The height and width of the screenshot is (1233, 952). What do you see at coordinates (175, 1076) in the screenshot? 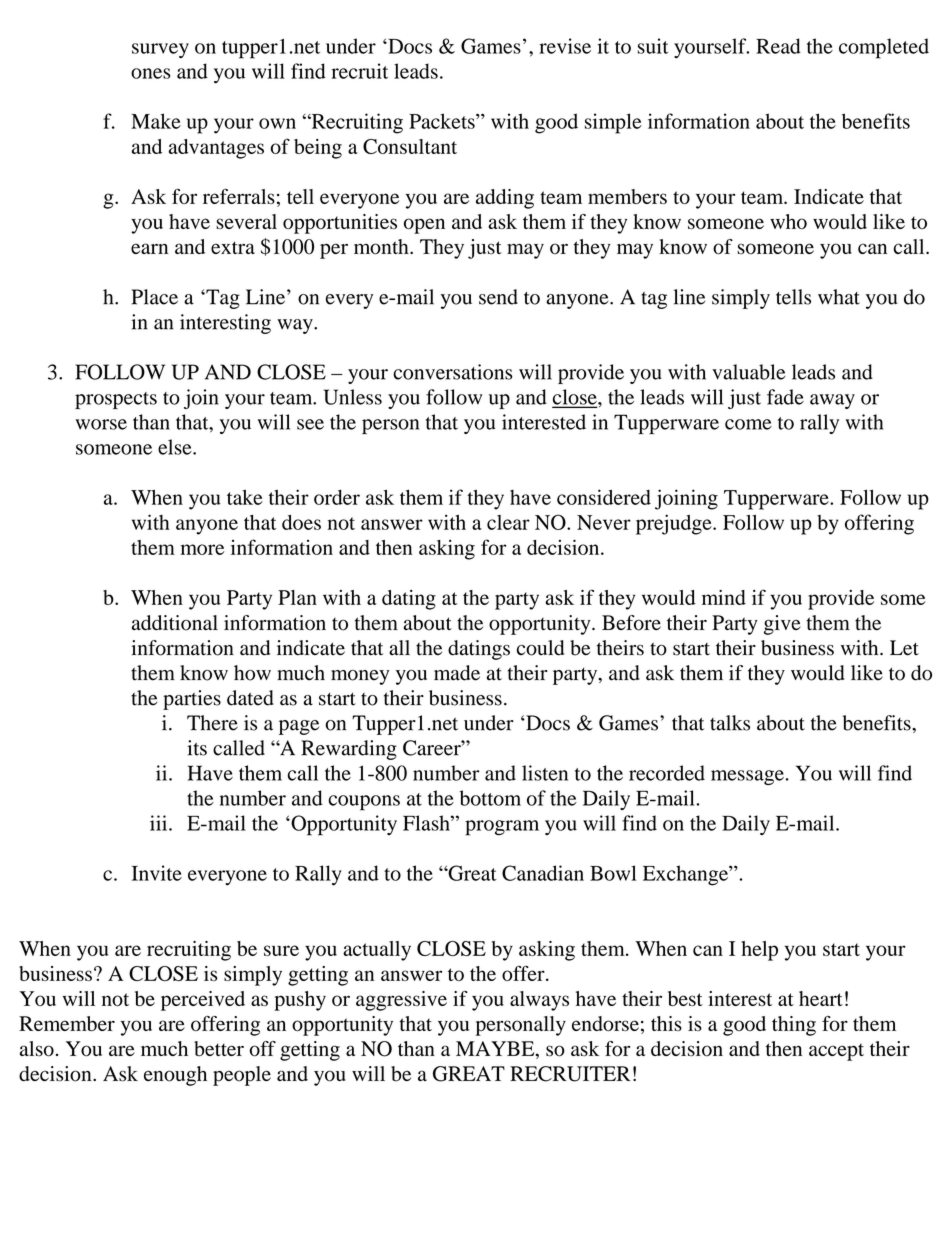
I see `enough` at bounding box center [175, 1076].
